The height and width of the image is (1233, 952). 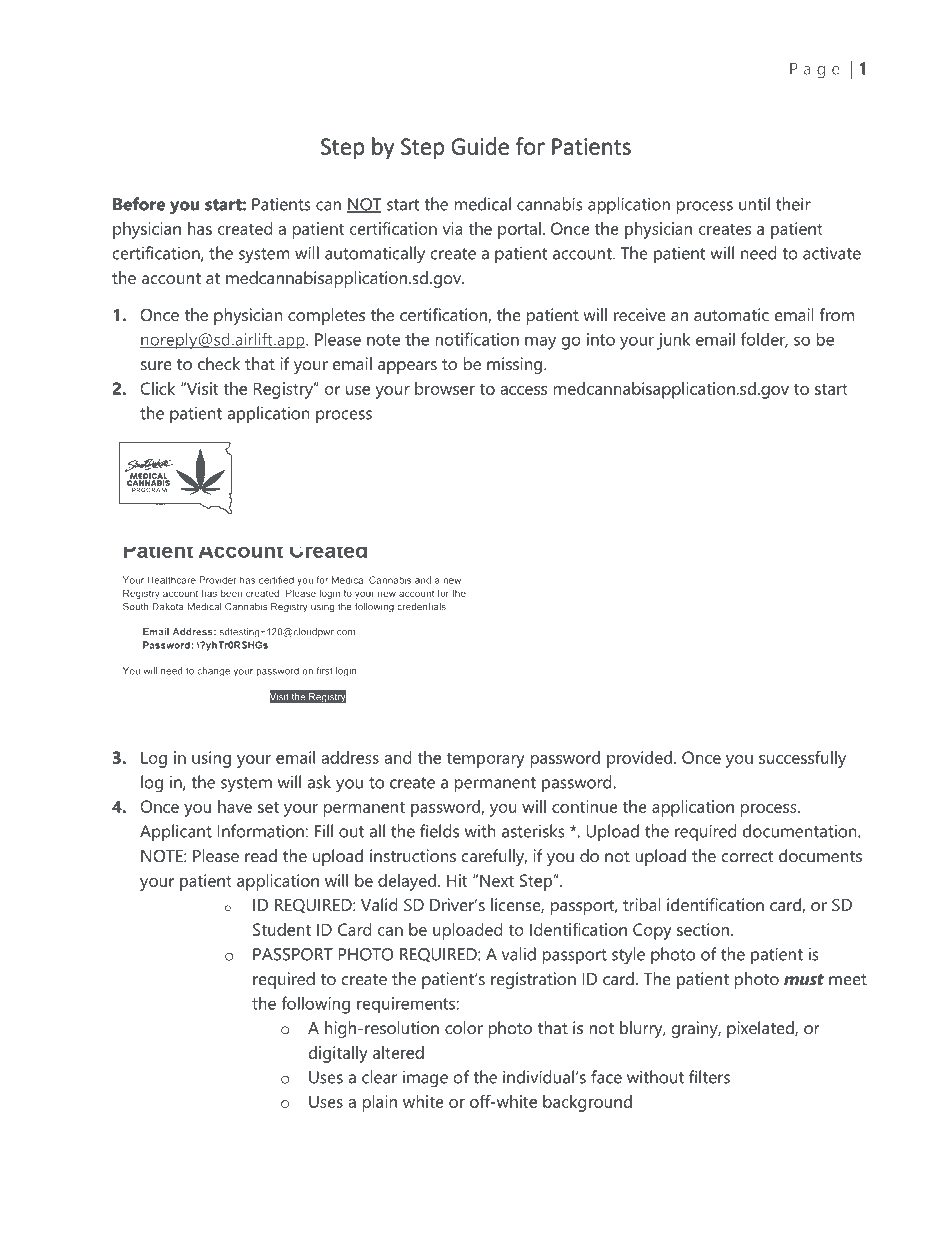 I want to click on digitally, so click(x=338, y=1054).
